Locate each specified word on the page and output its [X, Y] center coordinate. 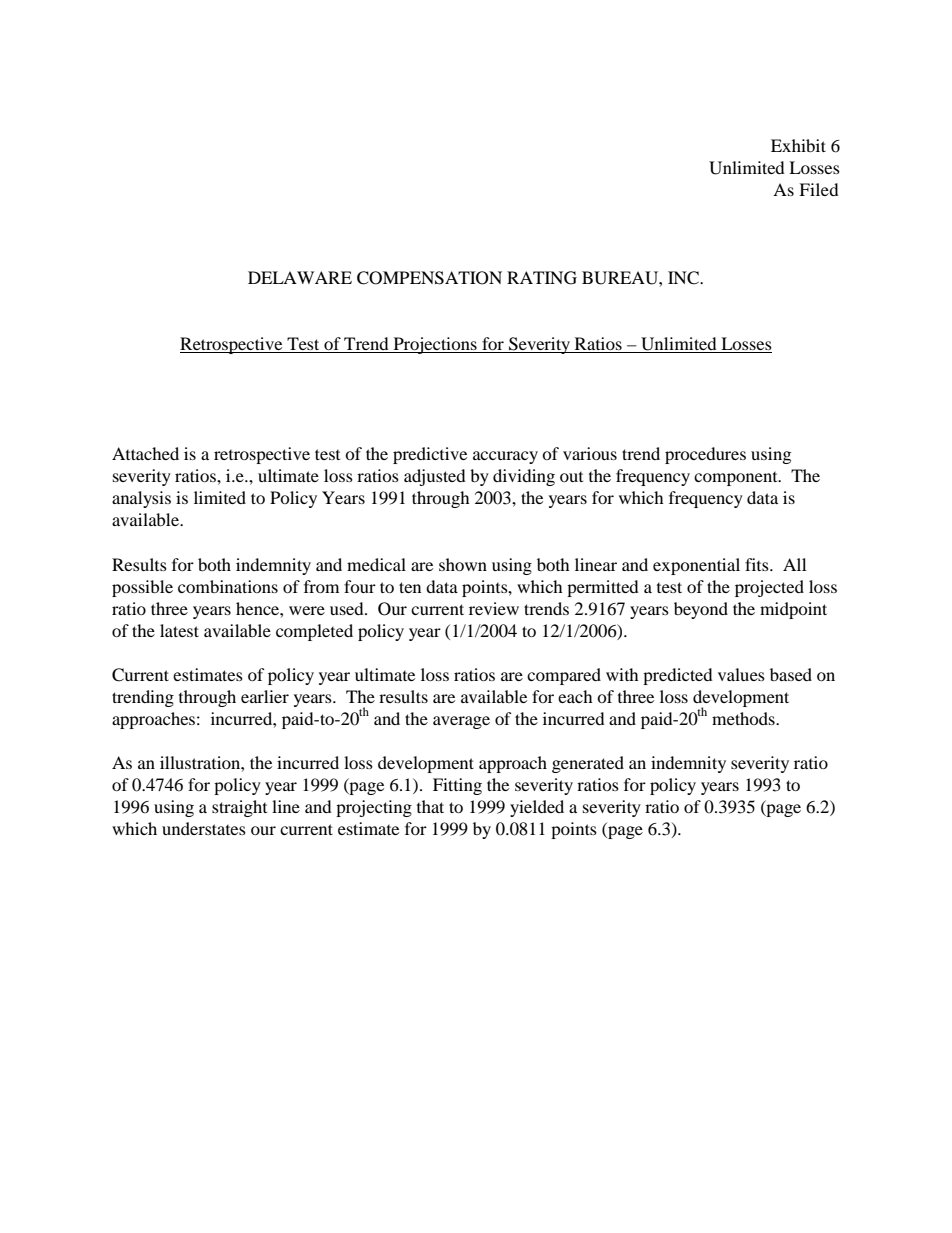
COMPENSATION [429, 278]
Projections [435, 345]
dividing [524, 477]
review [494, 608]
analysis [141, 499]
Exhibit [798, 145]
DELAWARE [300, 277]
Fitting [457, 786]
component [737, 479]
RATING [542, 278]
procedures [705, 455]
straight [239, 808]
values [741, 674]
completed [314, 632]
